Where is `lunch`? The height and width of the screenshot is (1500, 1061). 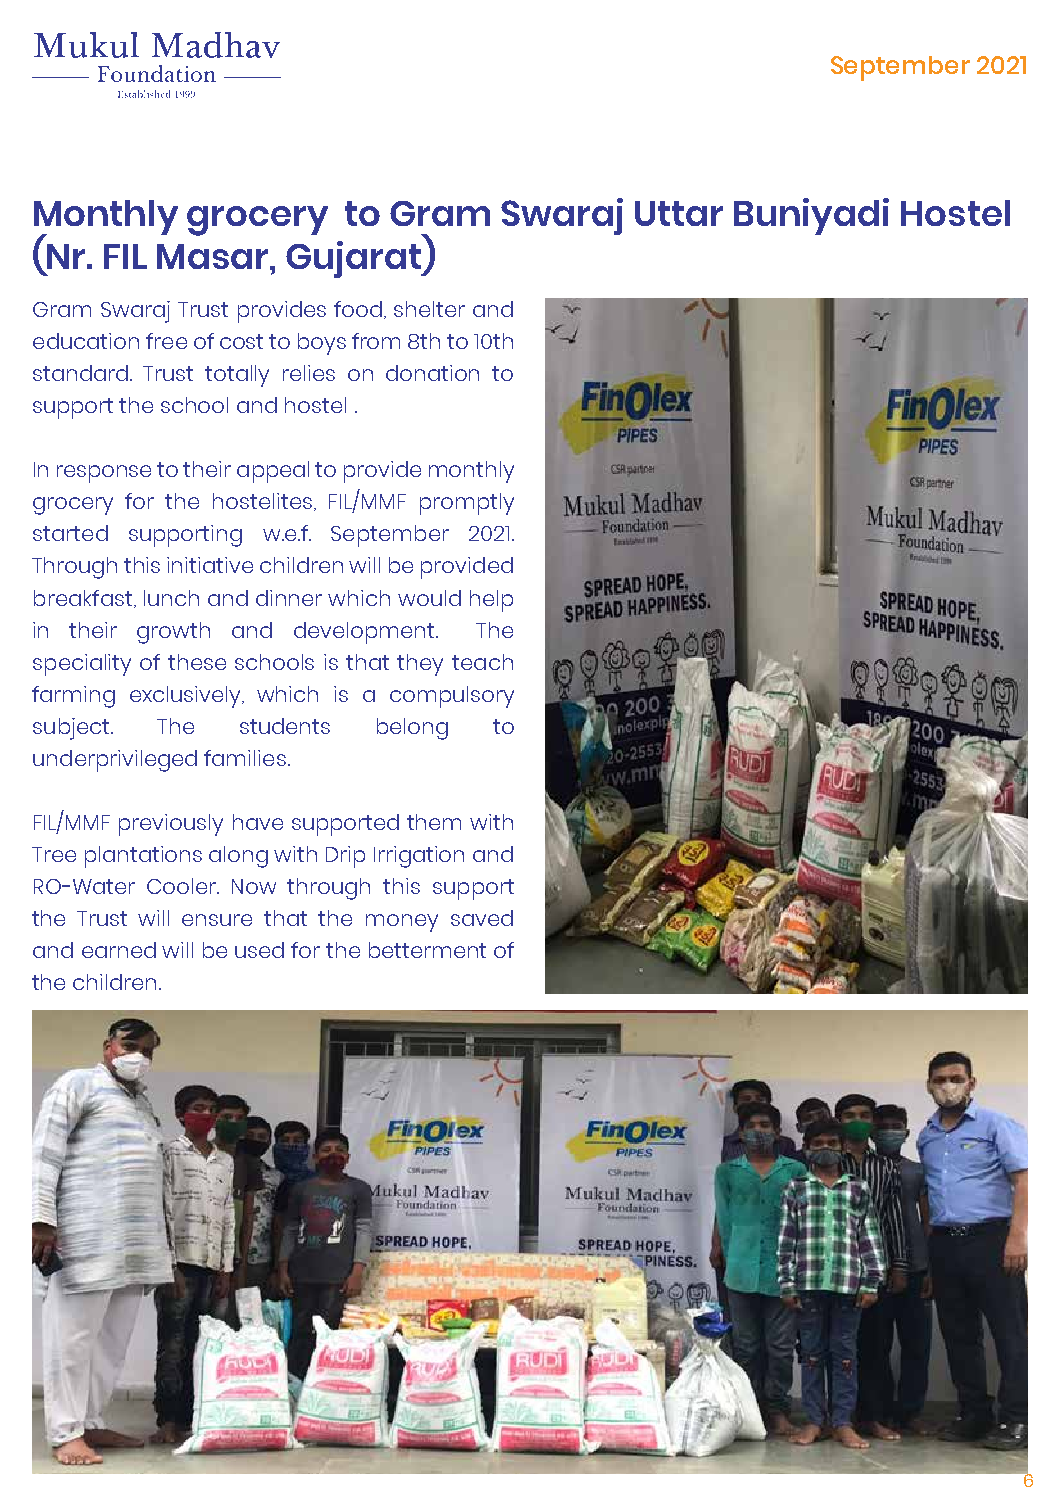 lunch is located at coordinates (171, 598).
